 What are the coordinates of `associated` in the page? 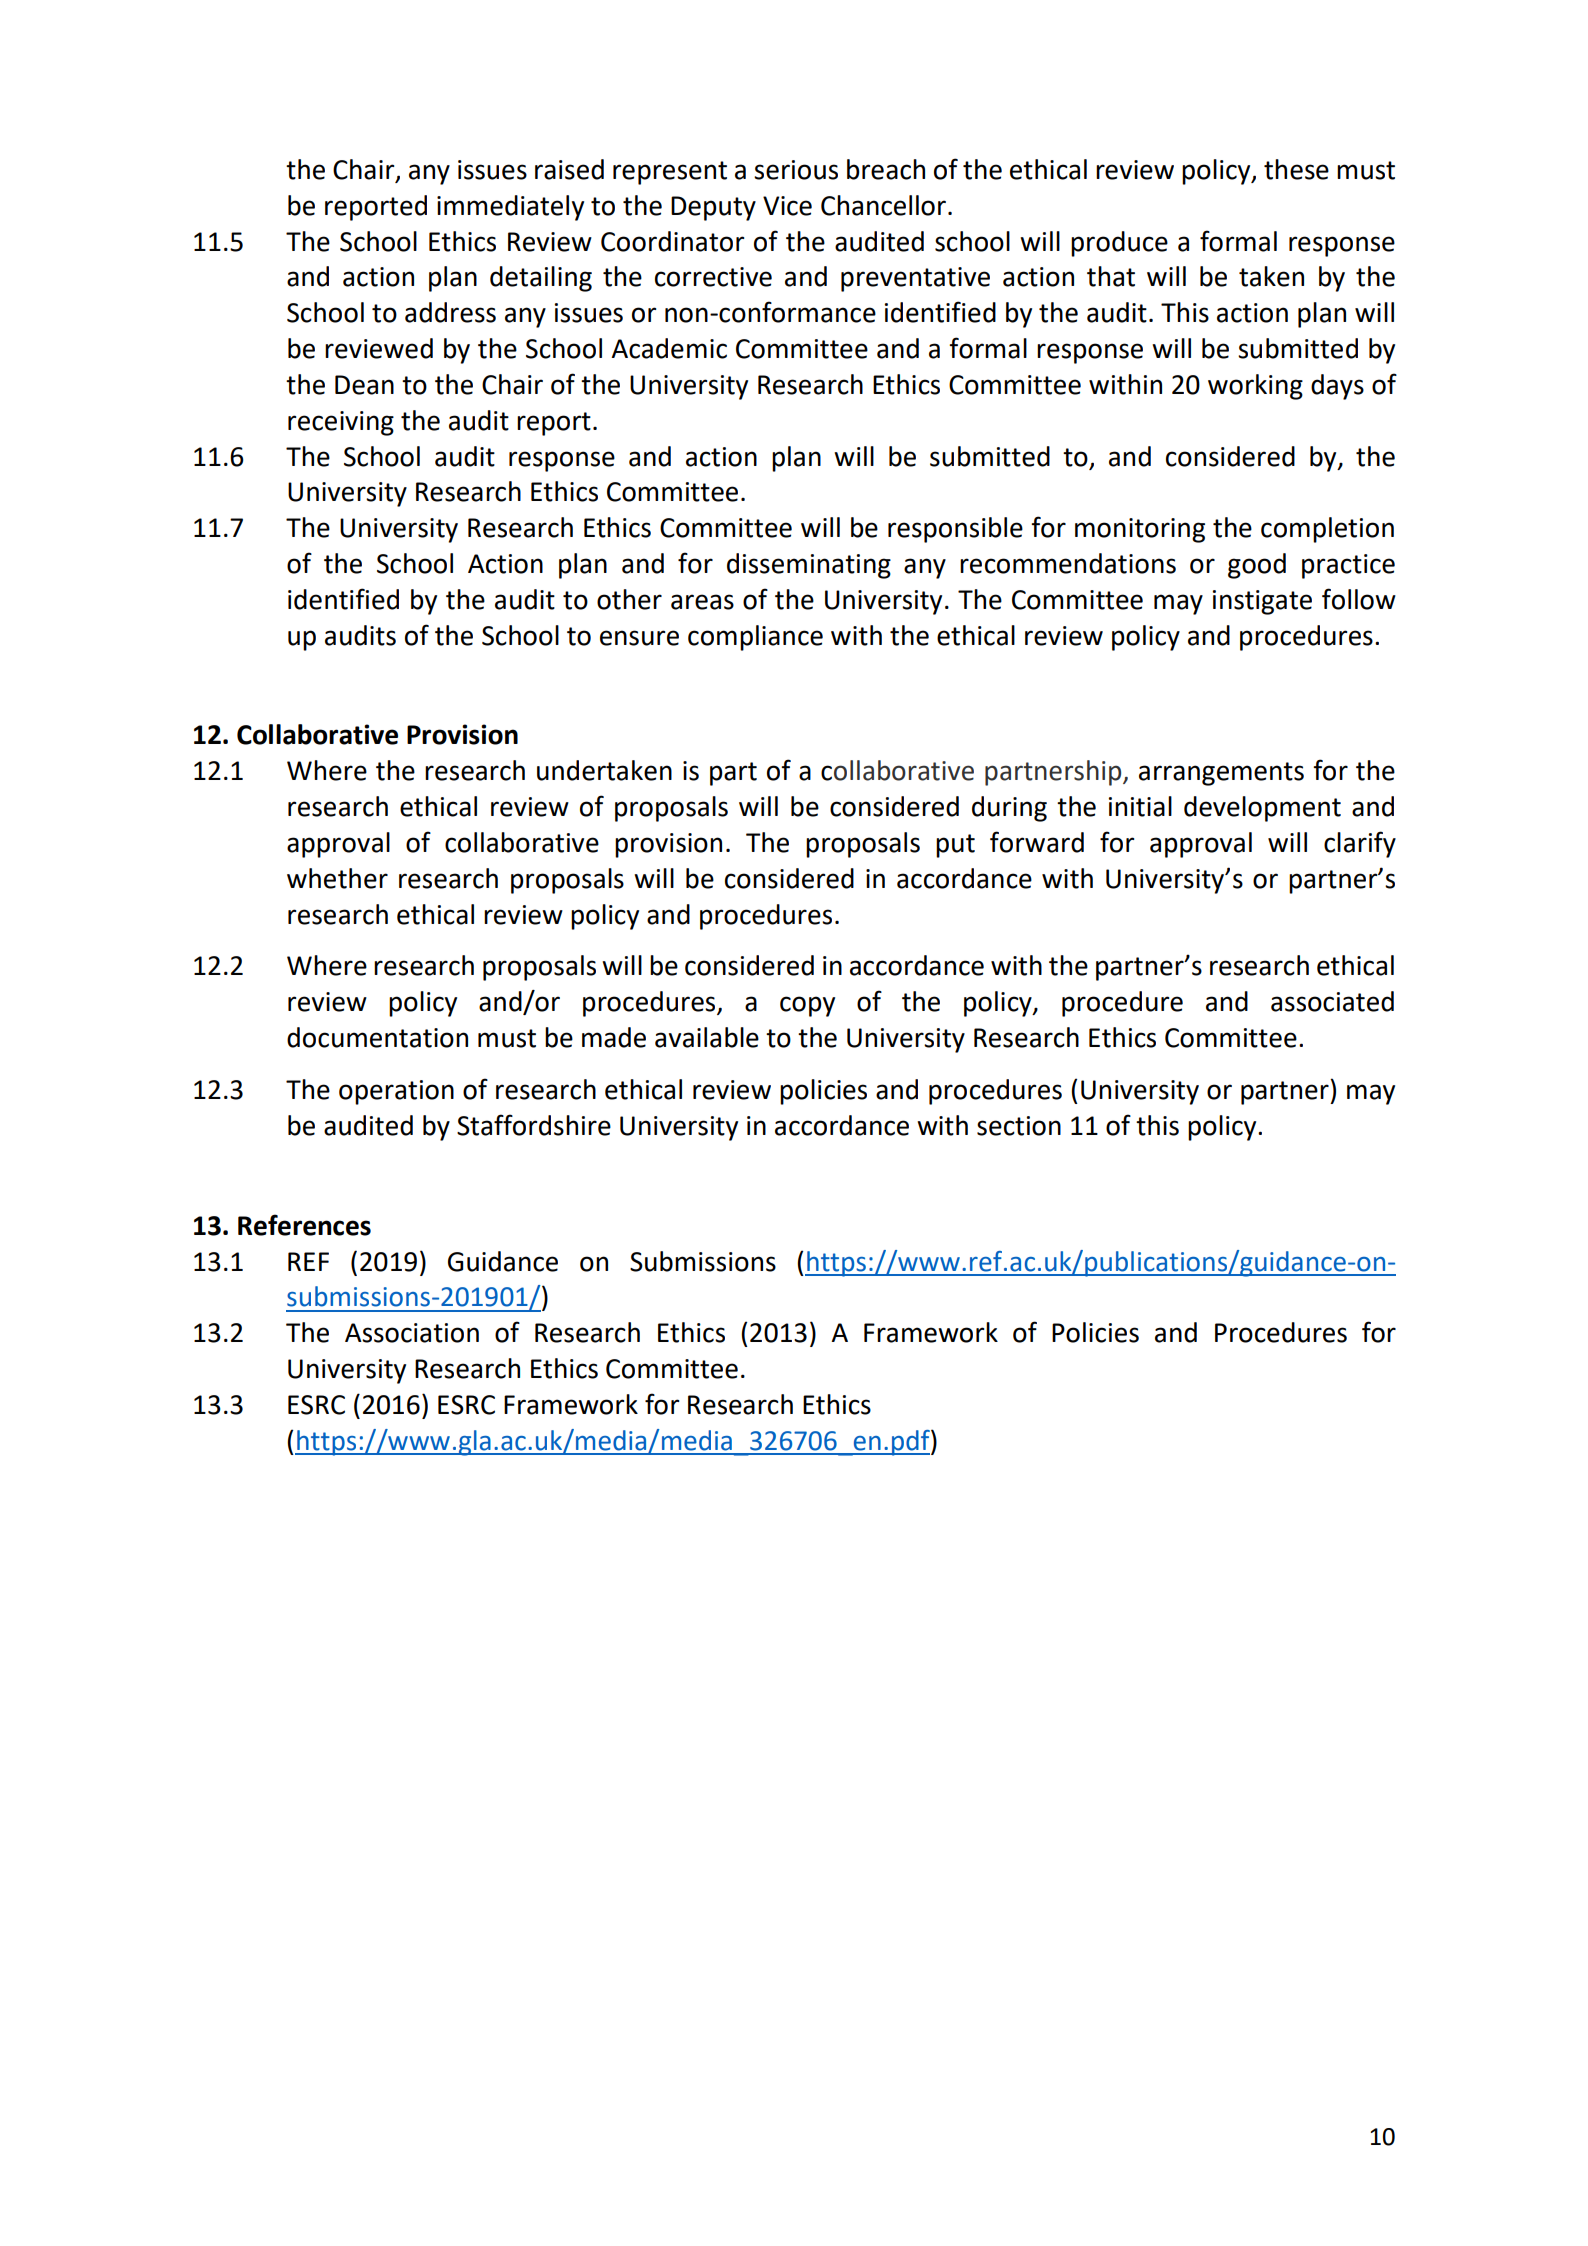 It's located at (1332, 1001).
